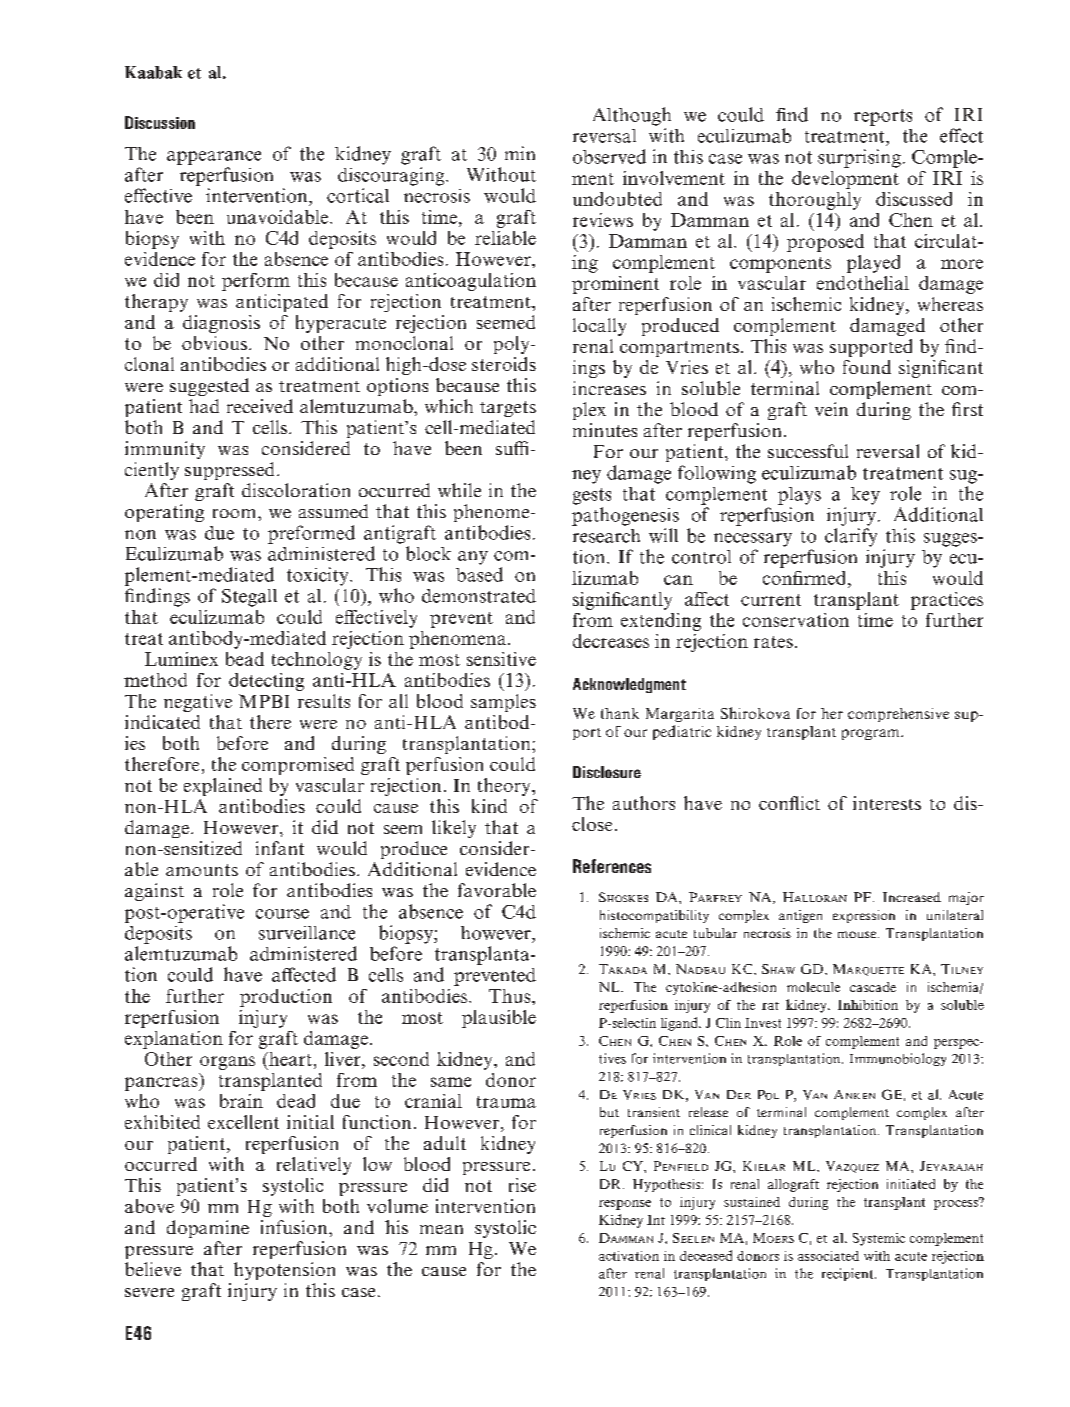 The image size is (1070, 1407). I want to click on received, so click(260, 406).
